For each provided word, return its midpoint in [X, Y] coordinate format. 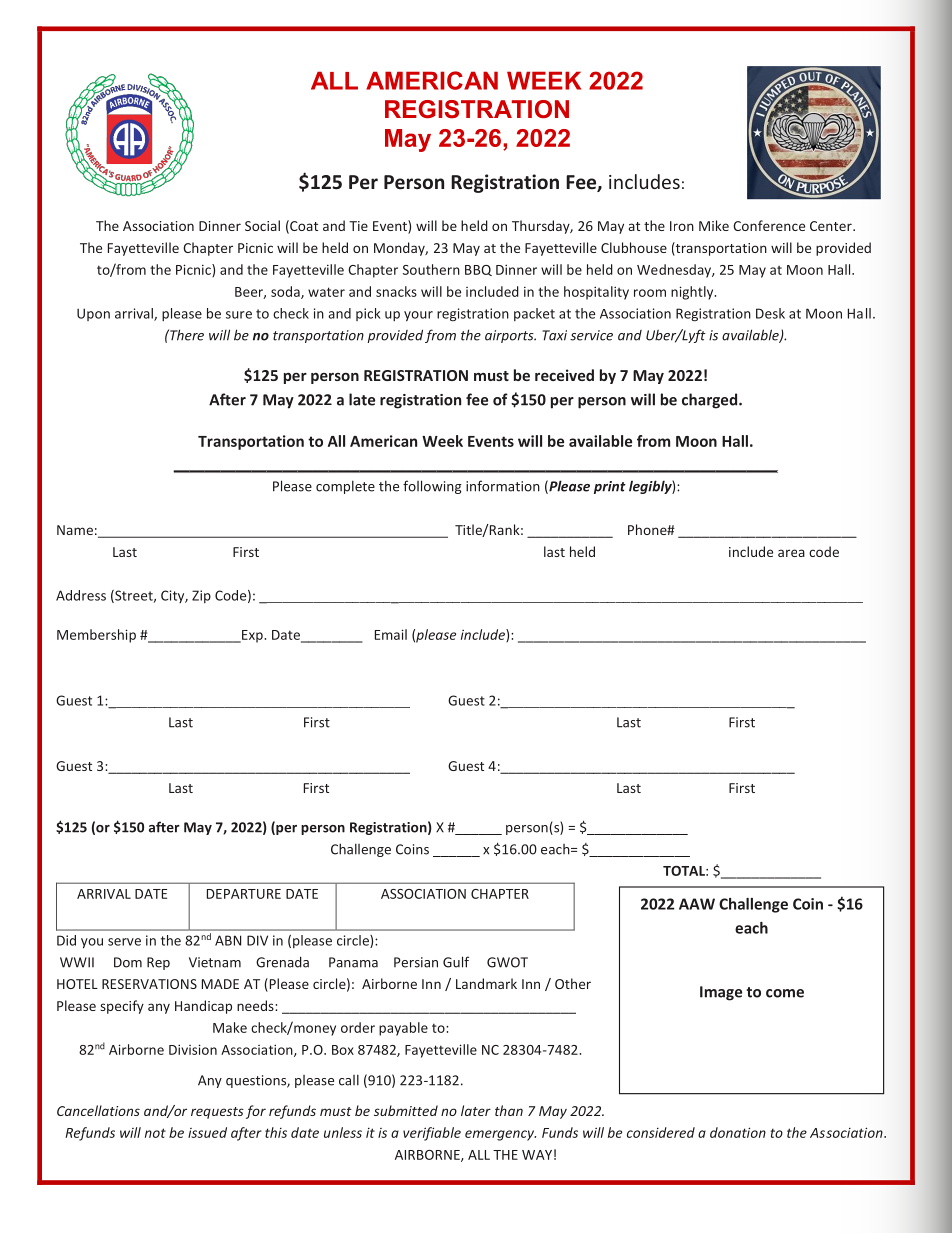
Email [391, 634]
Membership [96, 636]
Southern [431, 269]
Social [262, 225]
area [791, 553]
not [155, 1133]
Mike [714, 225]
